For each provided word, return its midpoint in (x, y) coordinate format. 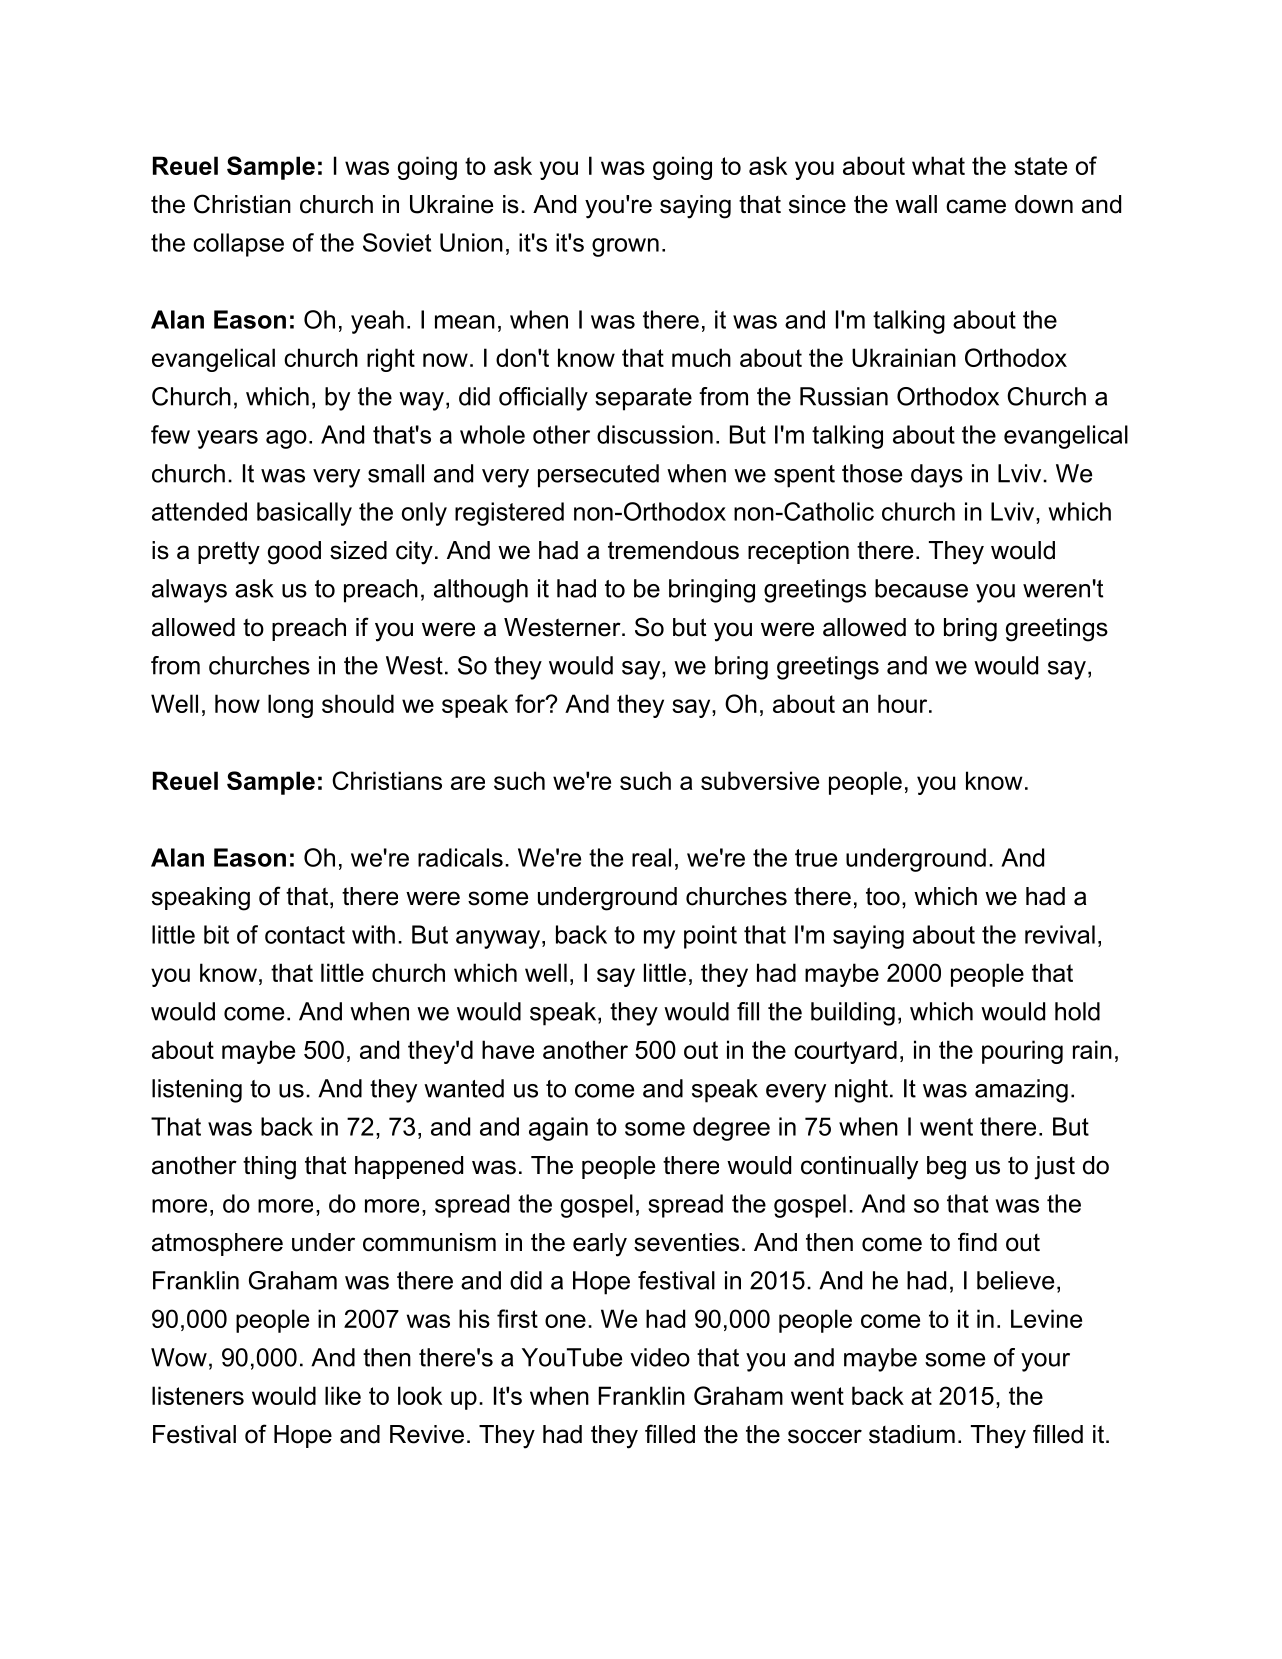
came (976, 206)
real (651, 857)
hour (904, 703)
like (343, 1395)
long (290, 706)
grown (625, 247)
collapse (238, 245)
